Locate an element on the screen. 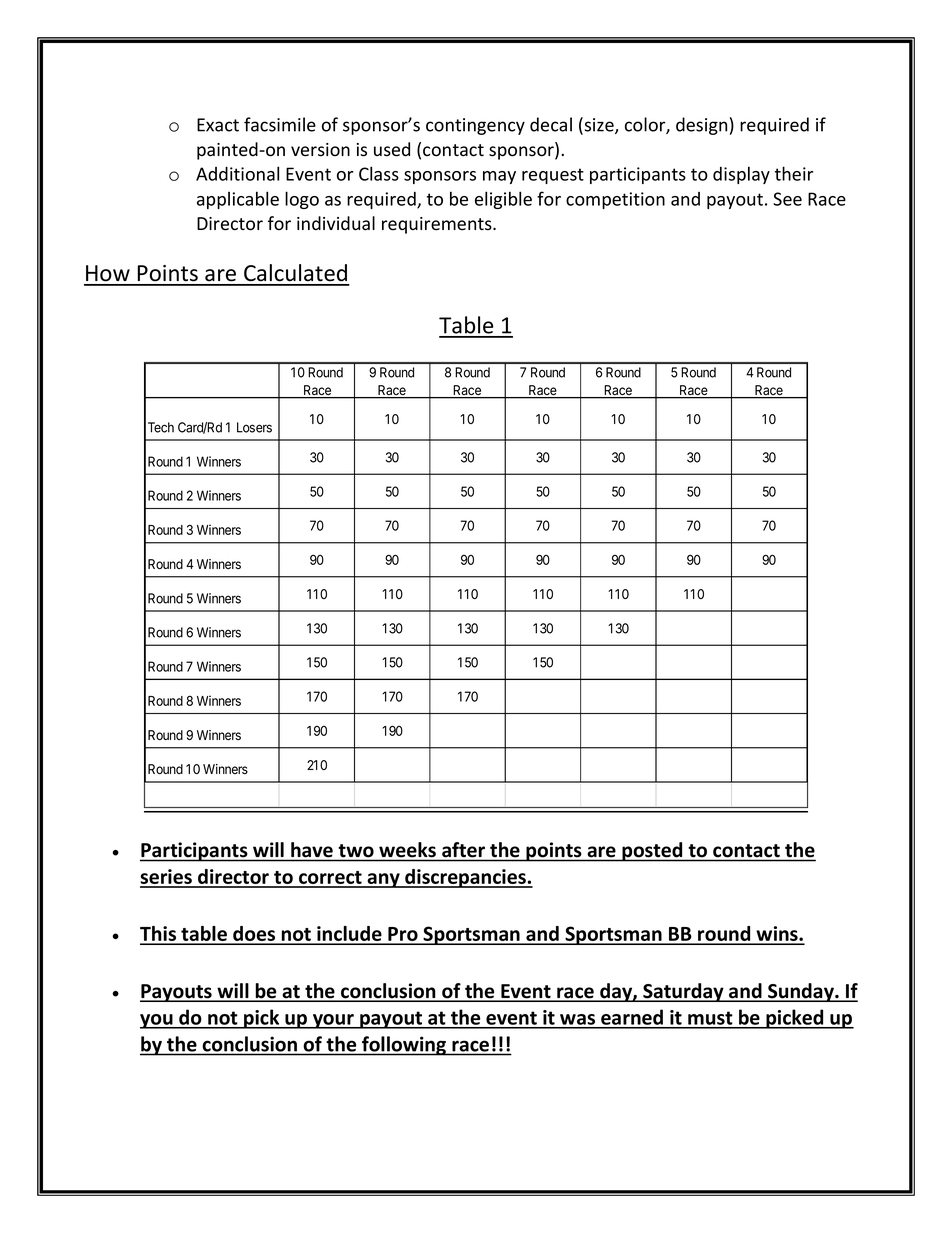  your is located at coordinates (333, 1021).
